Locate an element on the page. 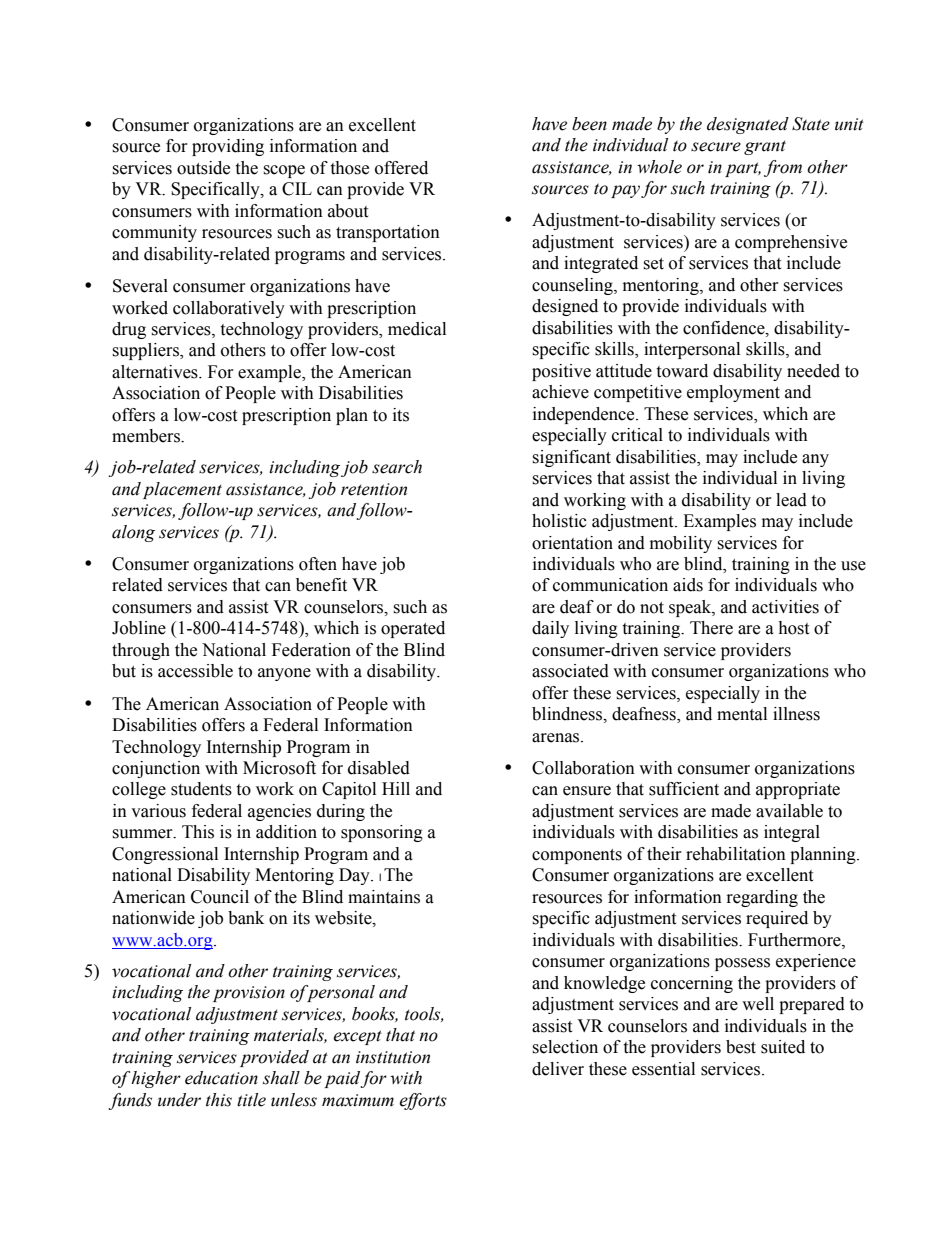 The width and height of the image is (952, 1233). appropriate is located at coordinates (798, 790).
